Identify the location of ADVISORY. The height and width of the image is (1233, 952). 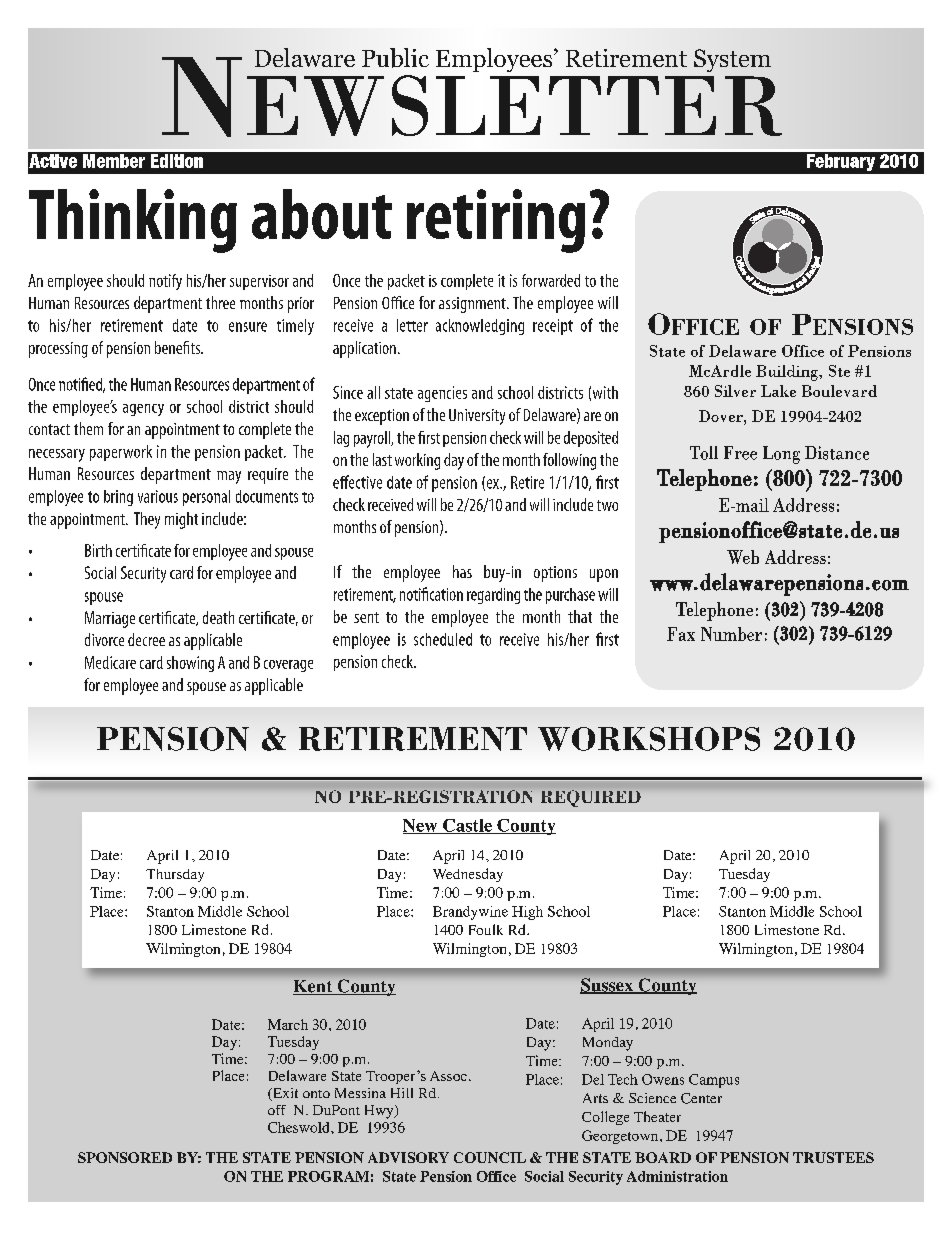
(408, 1157).
